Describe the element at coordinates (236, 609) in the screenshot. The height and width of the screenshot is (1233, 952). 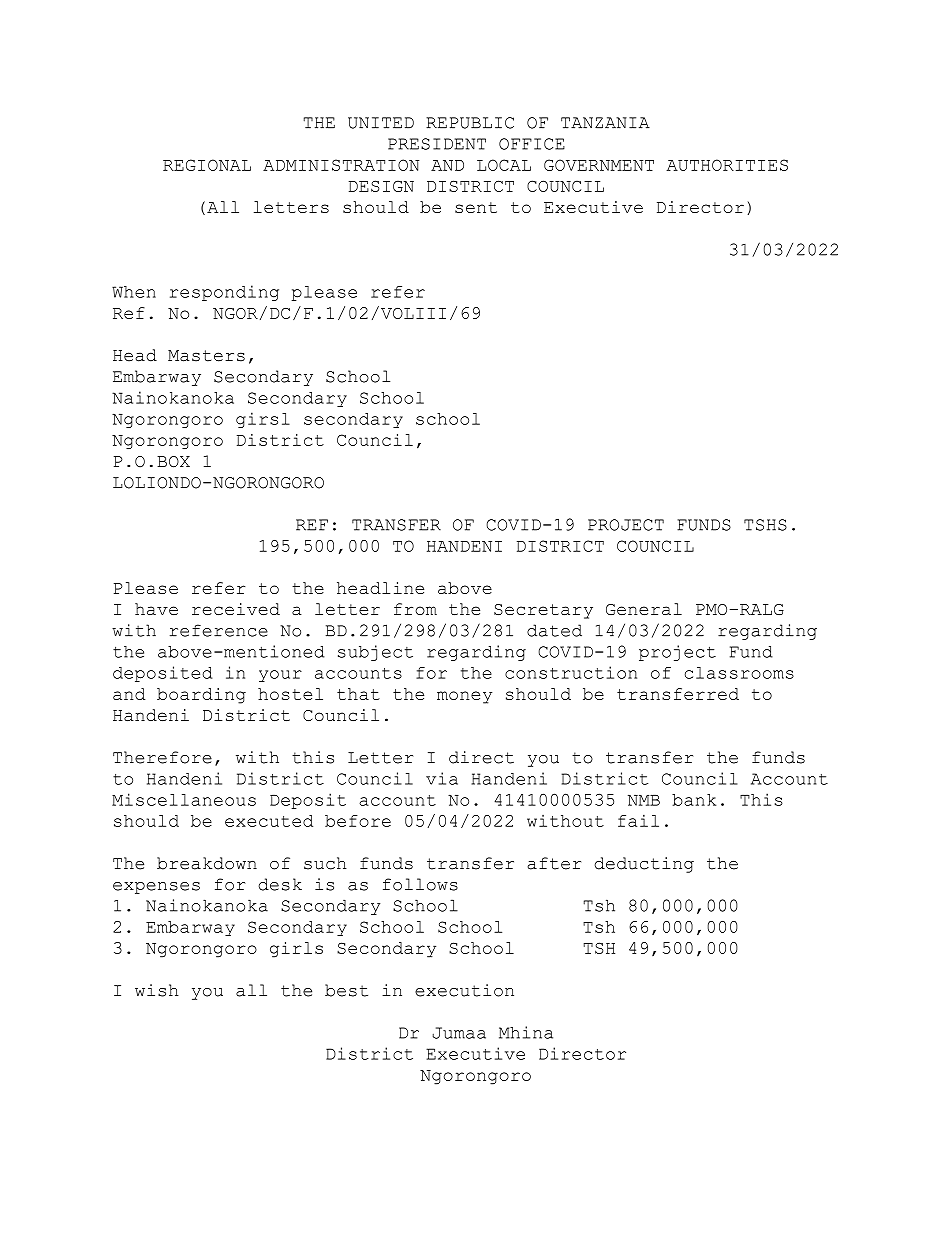
I see `received` at that location.
